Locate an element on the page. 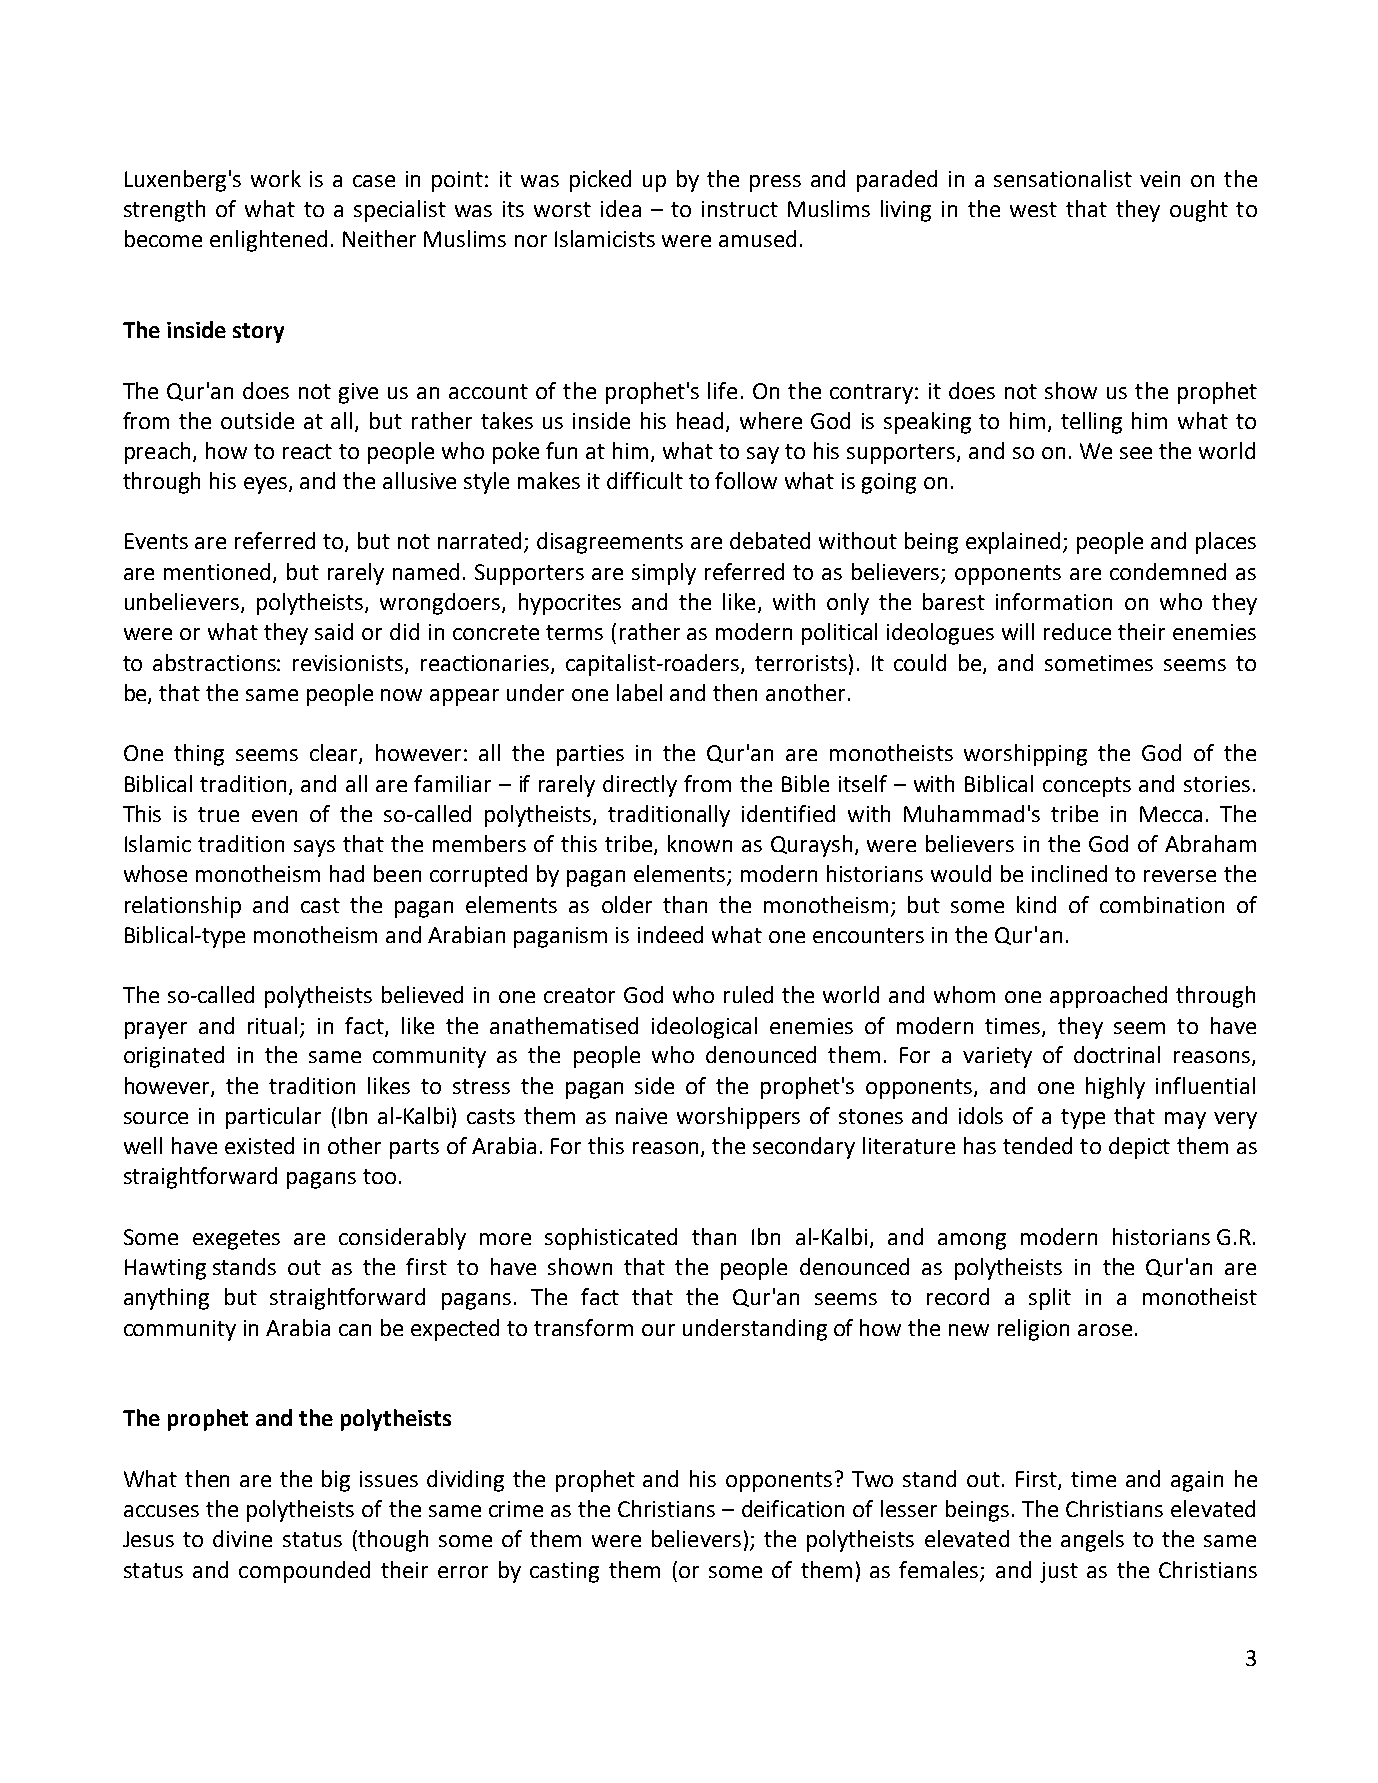  reduce is located at coordinates (1077, 631).
